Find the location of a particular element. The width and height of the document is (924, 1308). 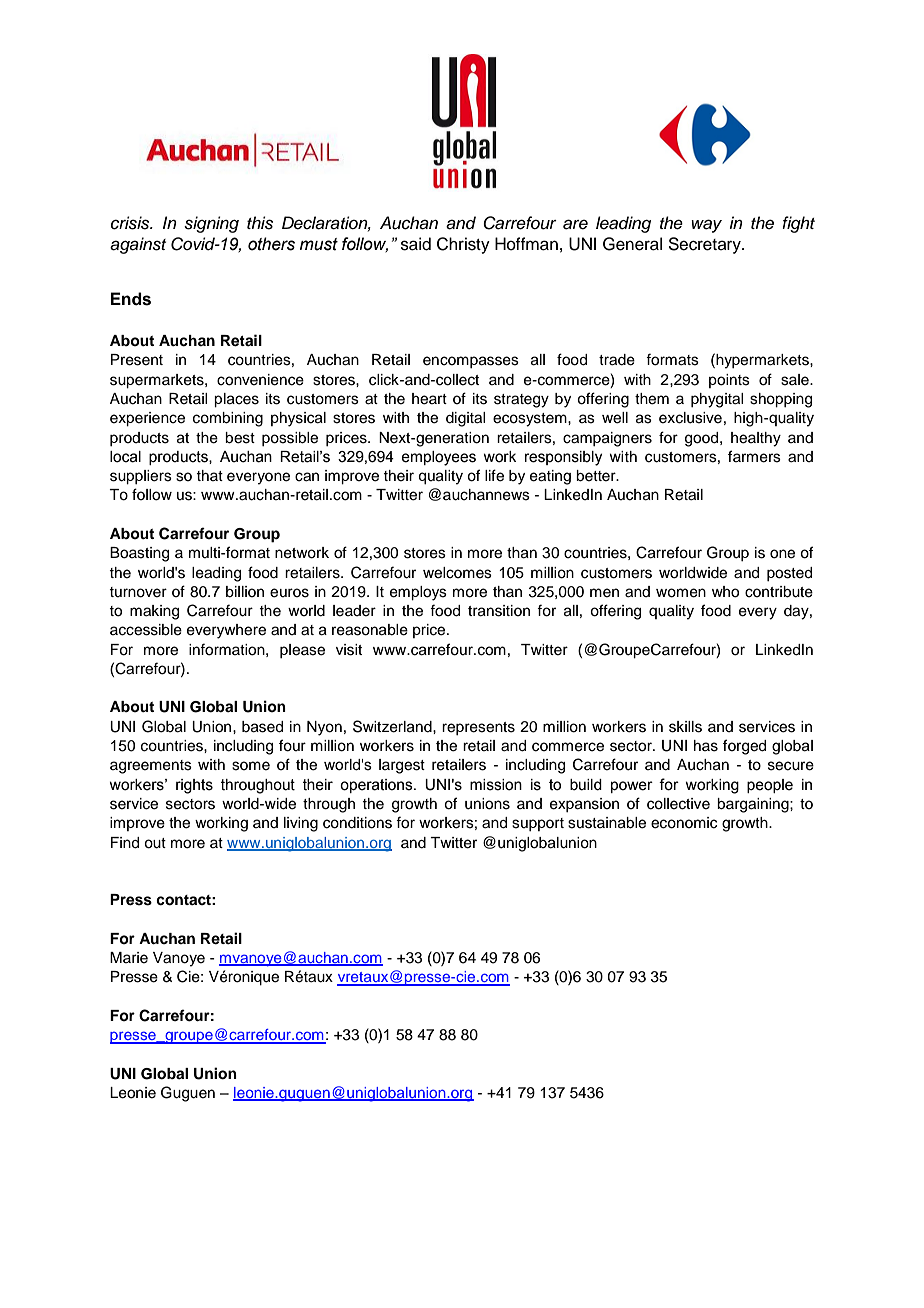

mission is located at coordinates (496, 785).
